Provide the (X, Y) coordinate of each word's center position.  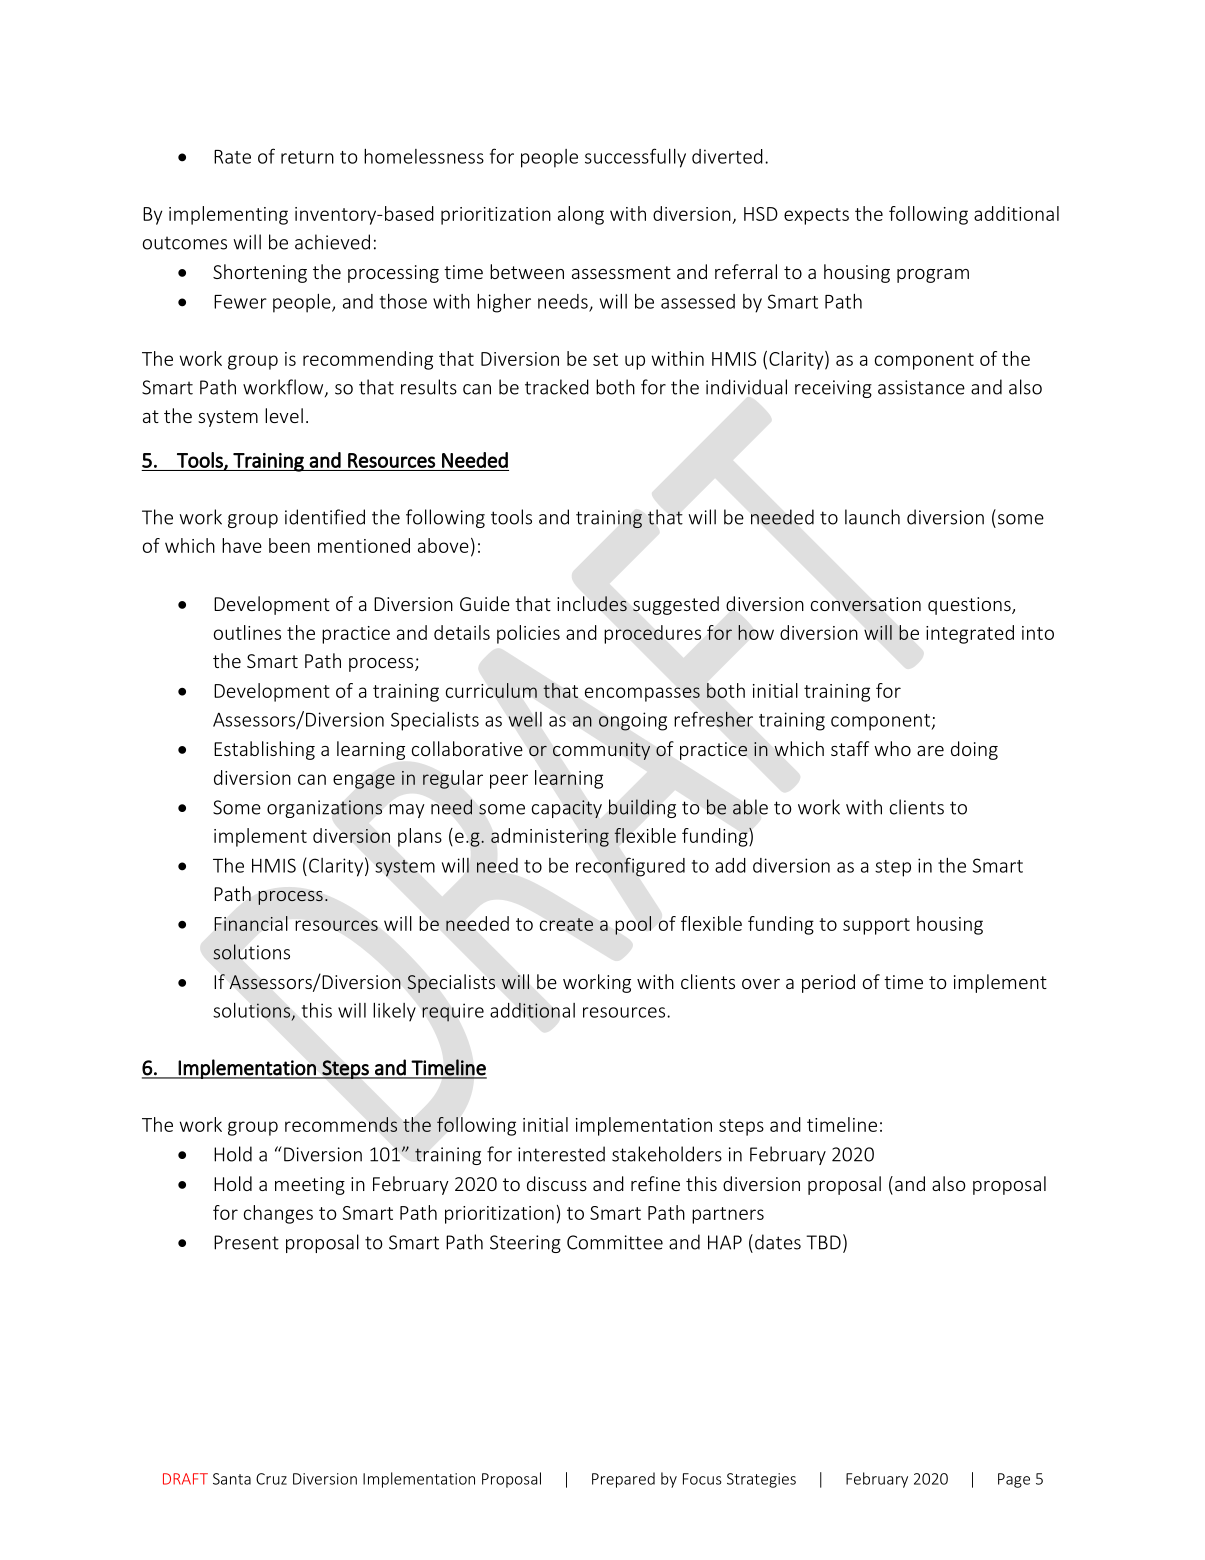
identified (325, 517)
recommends (341, 1124)
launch (872, 517)
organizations (324, 809)
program (933, 276)
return (307, 157)
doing (974, 750)
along (581, 215)
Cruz (271, 1479)
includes (592, 604)
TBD (823, 1242)
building (642, 808)
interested (561, 1154)
